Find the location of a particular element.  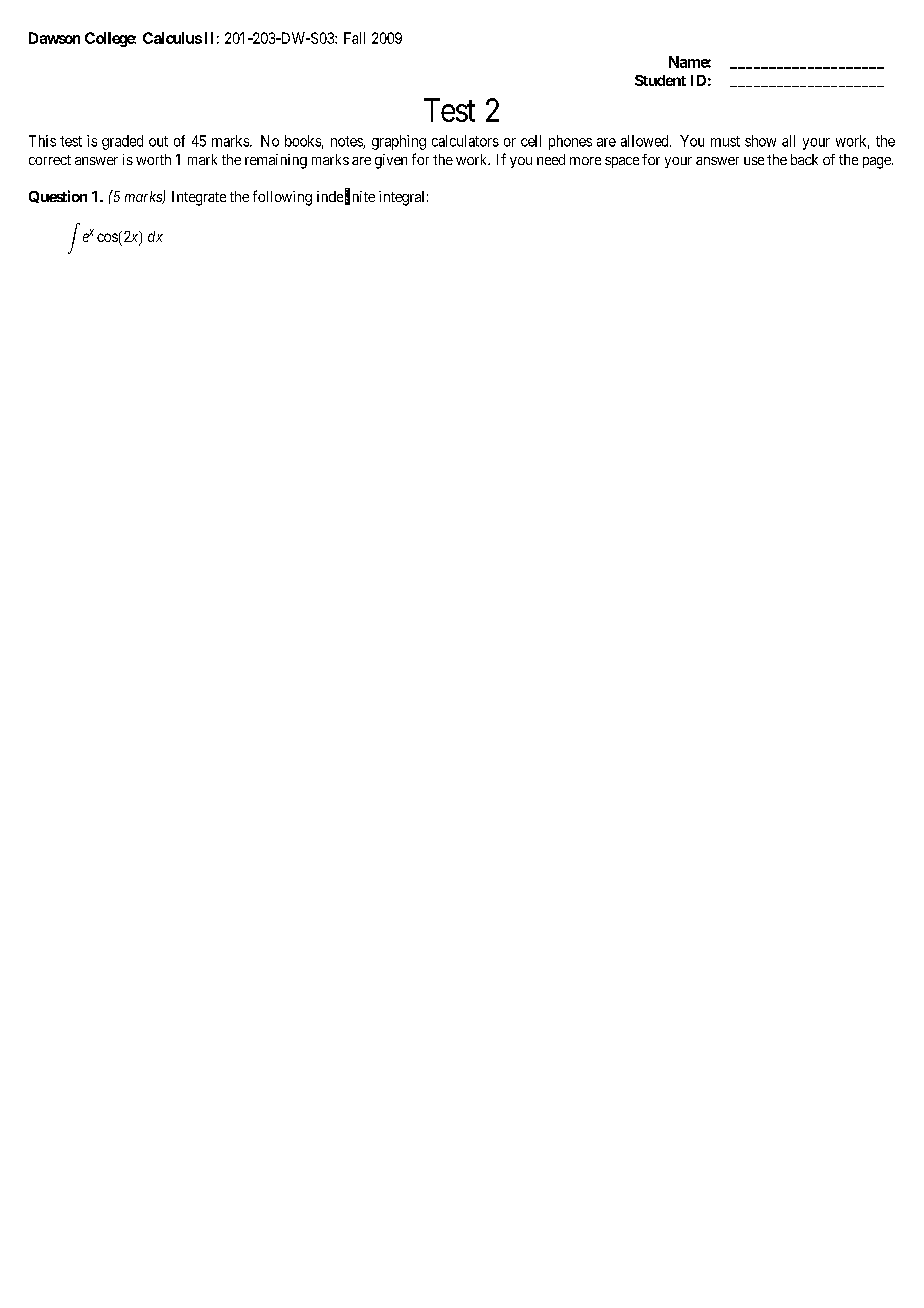

Fall is located at coordinates (354, 38).
